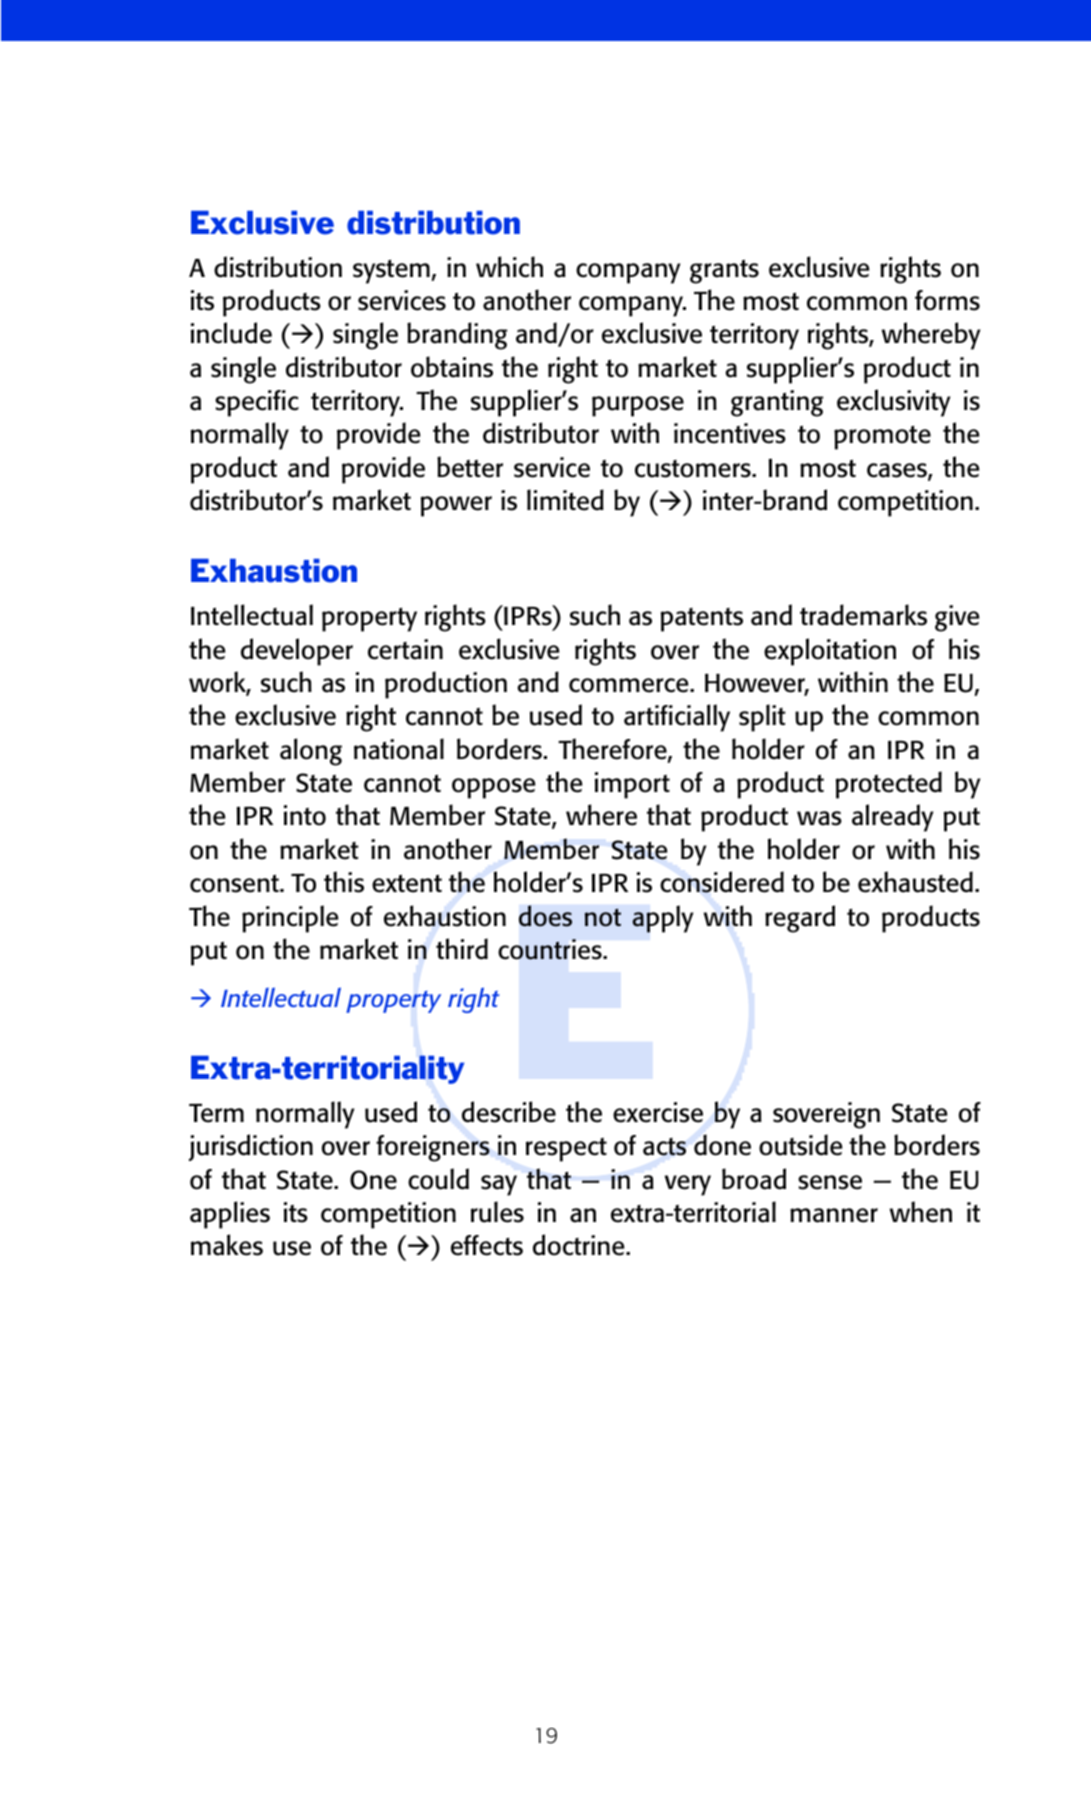  I want to click on include, so click(231, 333).
